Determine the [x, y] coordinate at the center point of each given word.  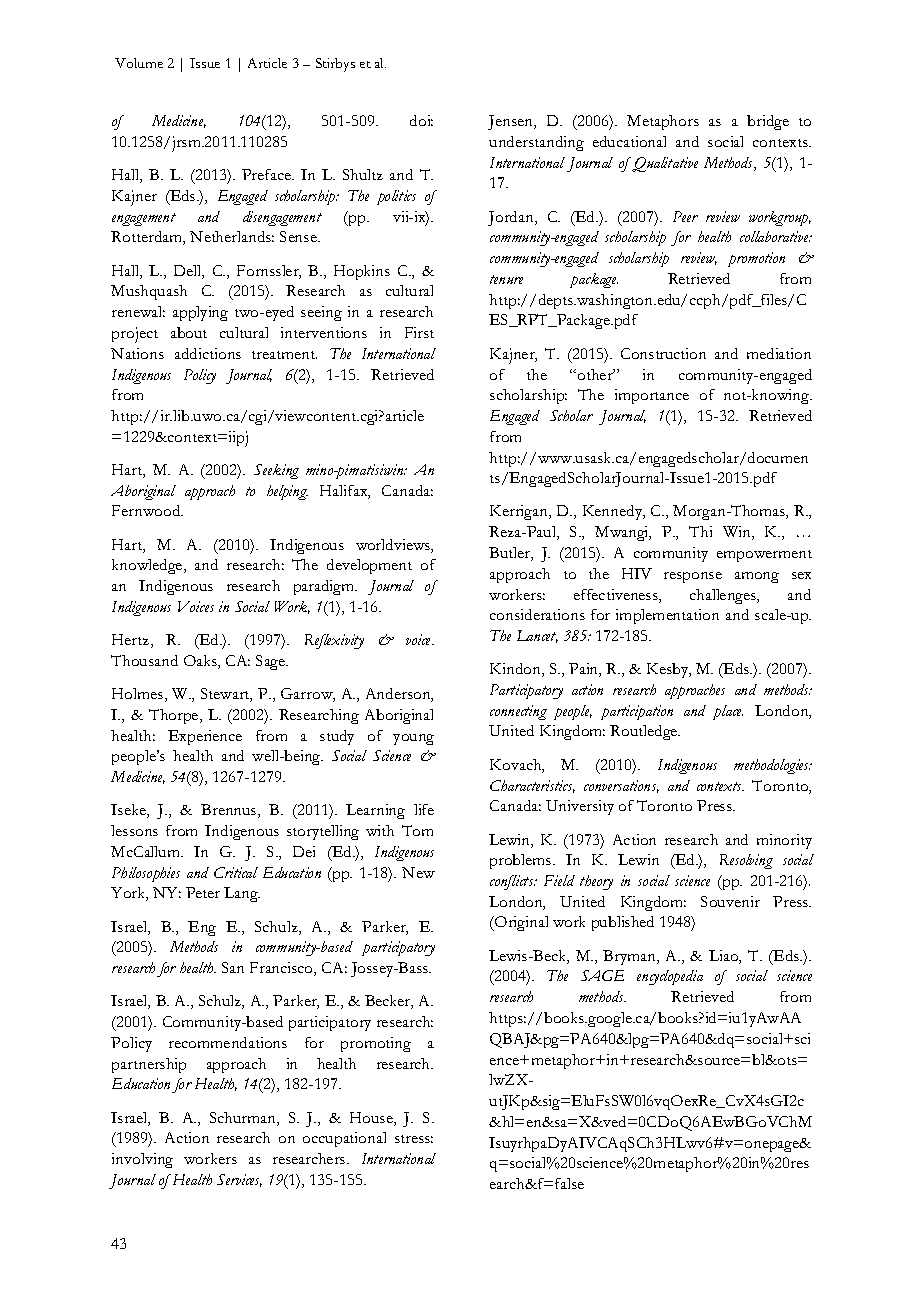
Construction [663, 353]
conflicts [513, 882]
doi [421, 120]
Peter [203, 892]
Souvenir [730, 901]
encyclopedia [670, 977]
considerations [537, 614]
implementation [667, 616]
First [419, 332]
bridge [768, 122]
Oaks [201, 662]
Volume [139, 63]
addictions [208, 353]
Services [239, 1180]
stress [414, 1139]
